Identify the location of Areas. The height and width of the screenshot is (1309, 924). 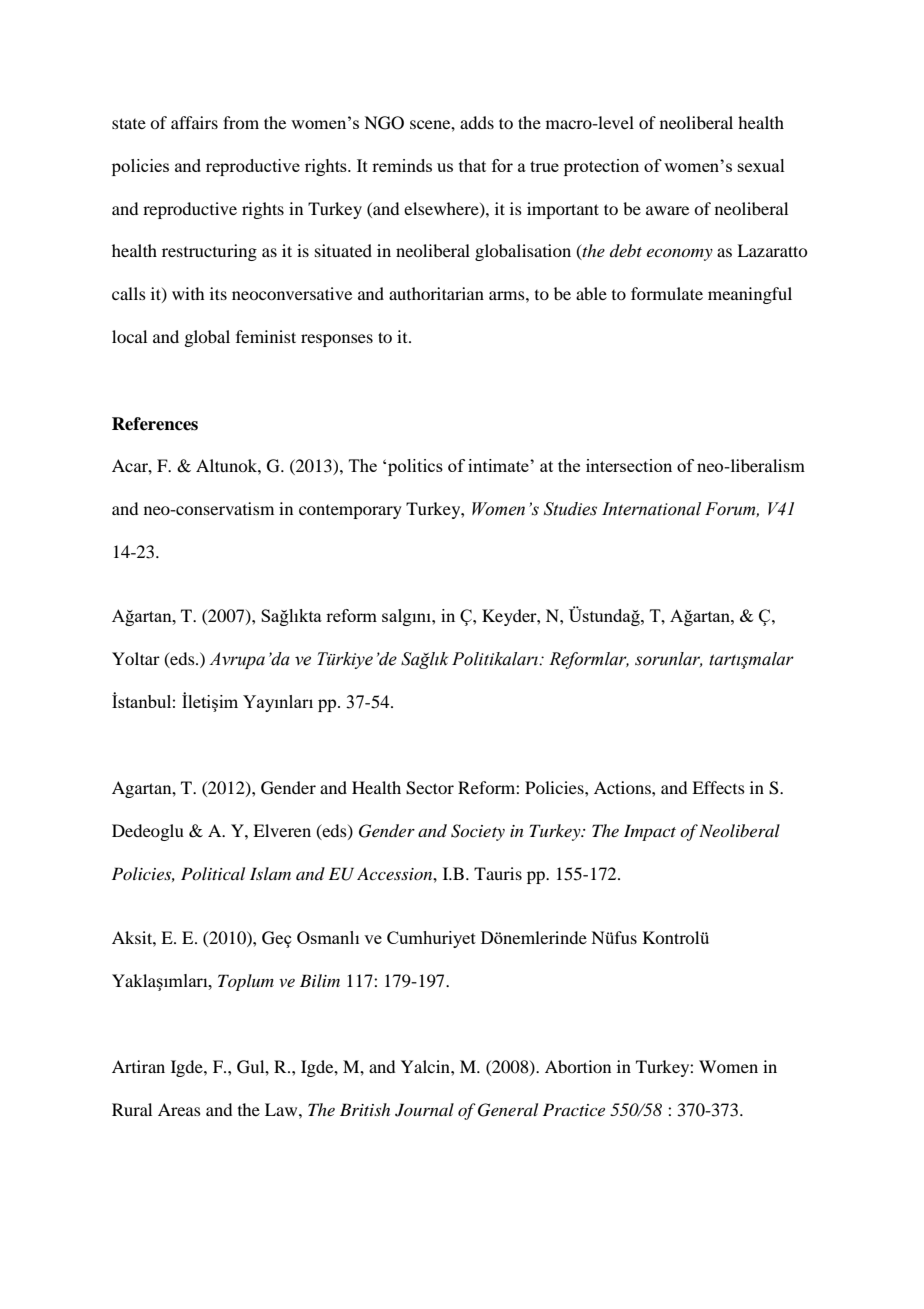
(179, 1109).
